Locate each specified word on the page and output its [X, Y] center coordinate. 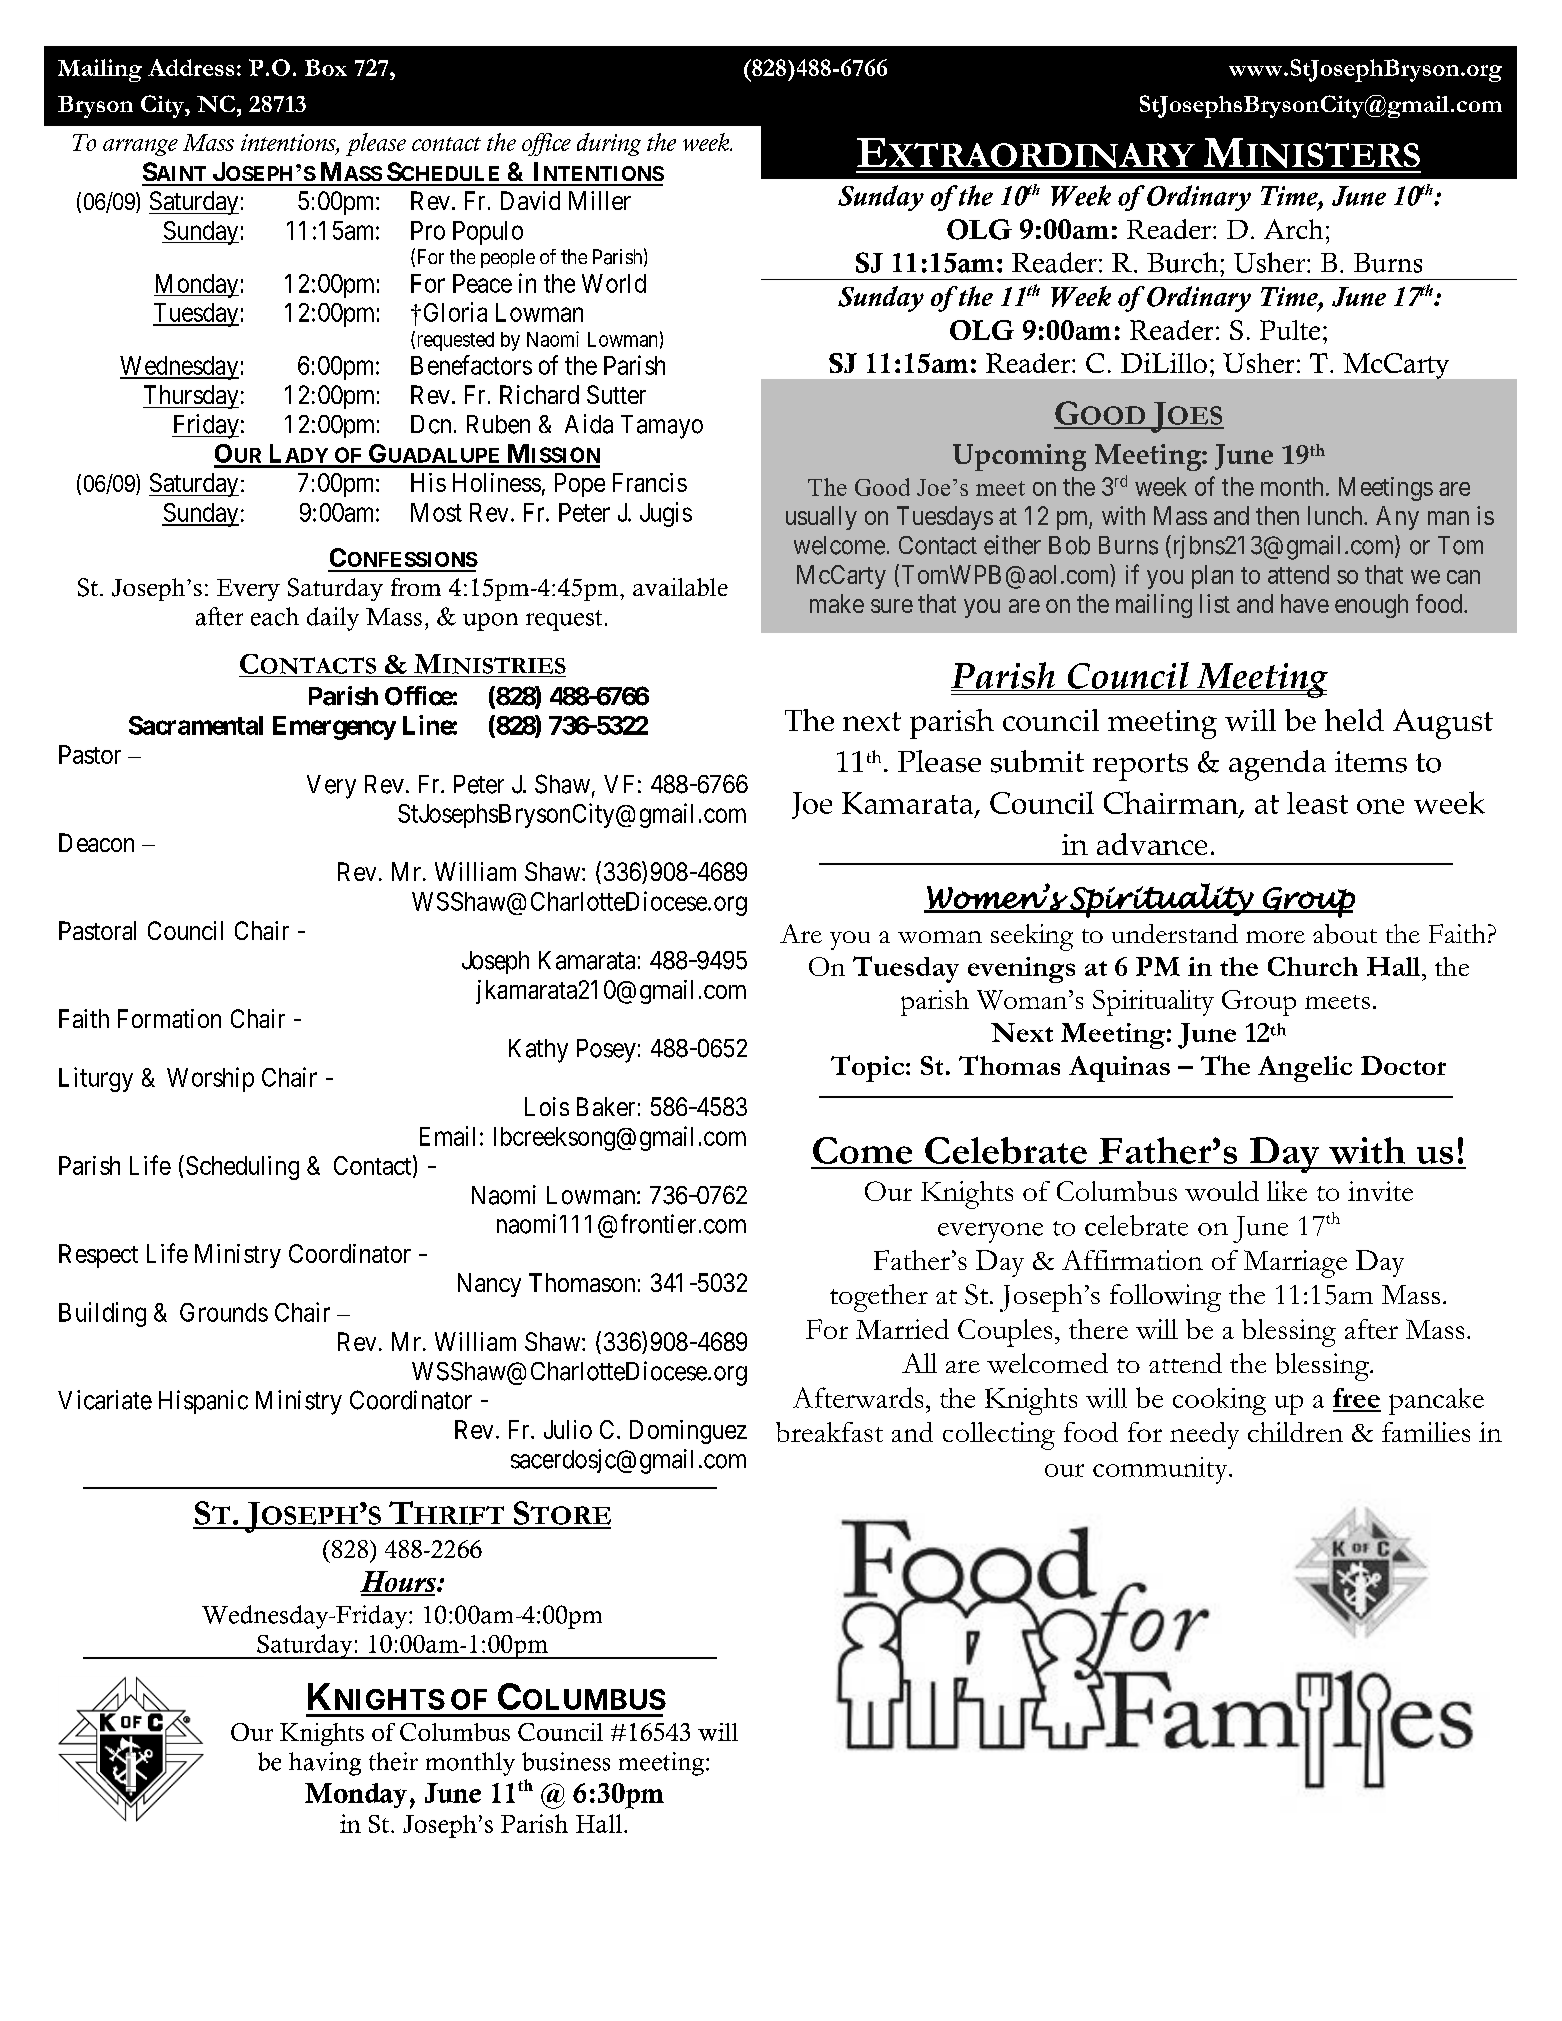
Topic [867, 1068]
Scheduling [242, 1168]
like [1287, 1191]
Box [326, 67]
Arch [1293, 229]
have [1305, 603]
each [275, 616]
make [837, 603]
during [609, 144]
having [325, 1764]
